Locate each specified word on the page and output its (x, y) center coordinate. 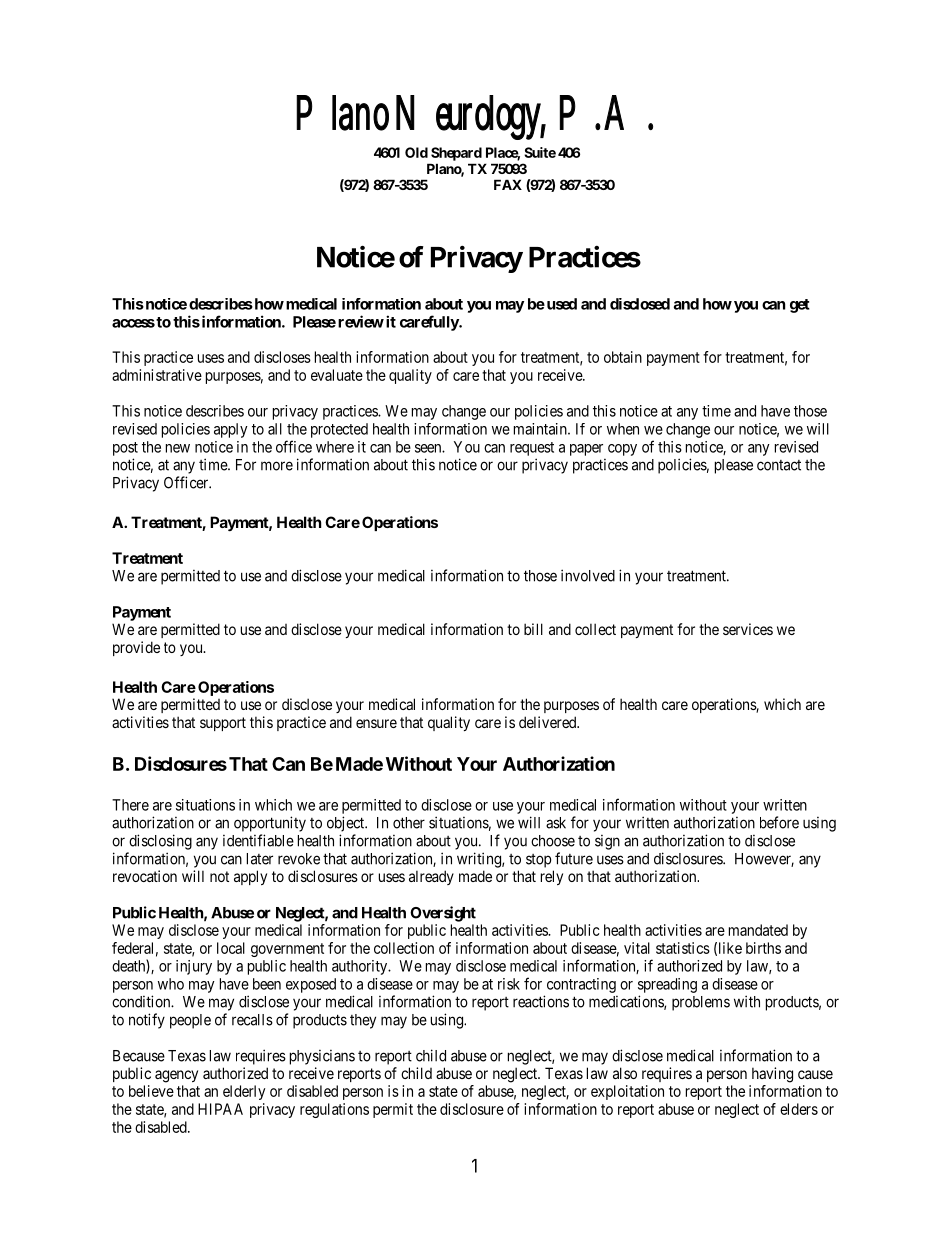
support (223, 724)
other (409, 823)
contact (779, 465)
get (800, 306)
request (532, 449)
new (178, 448)
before (779, 822)
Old (416, 152)
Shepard (456, 154)
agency (176, 1076)
